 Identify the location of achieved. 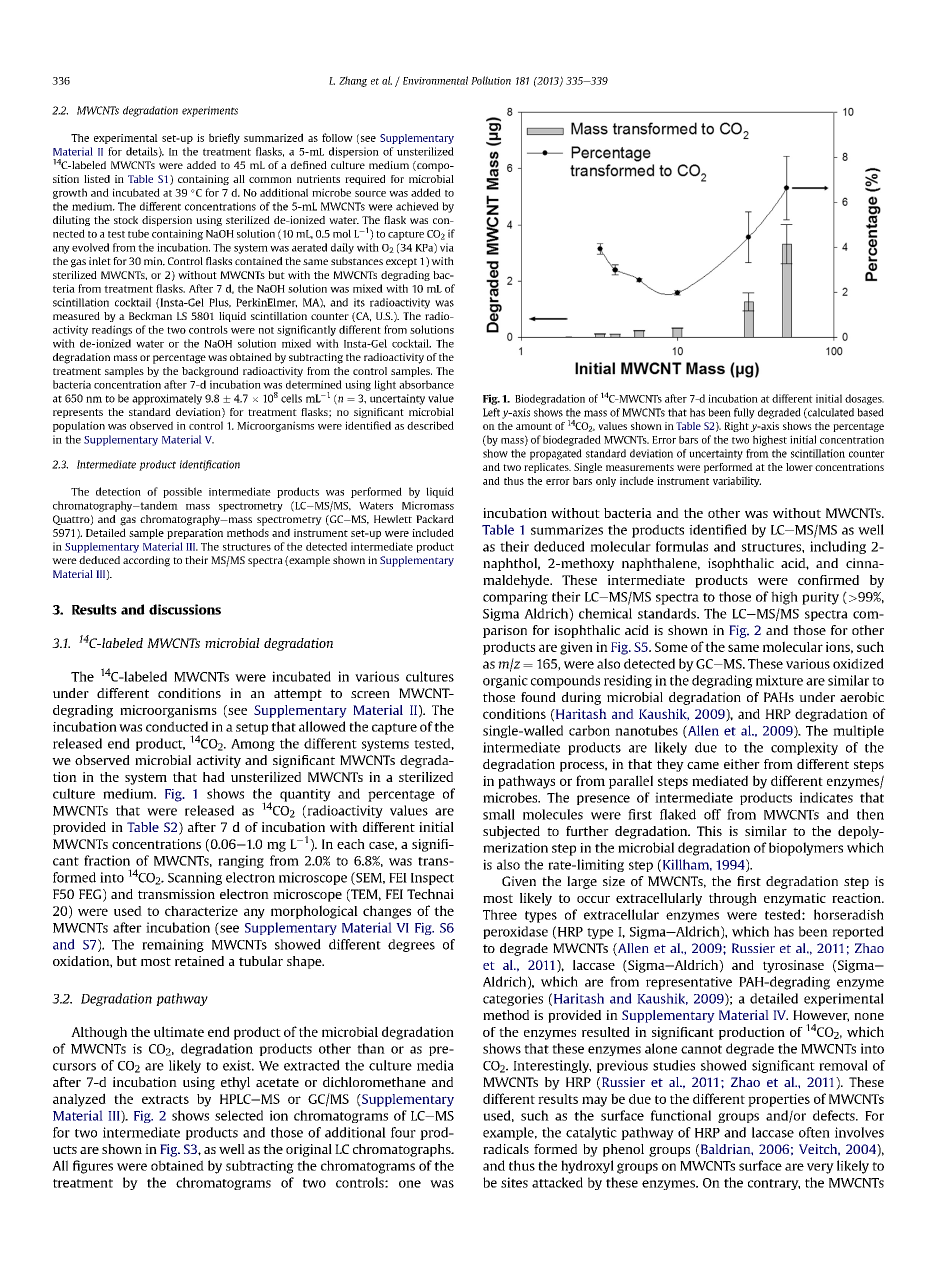
(417, 206).
